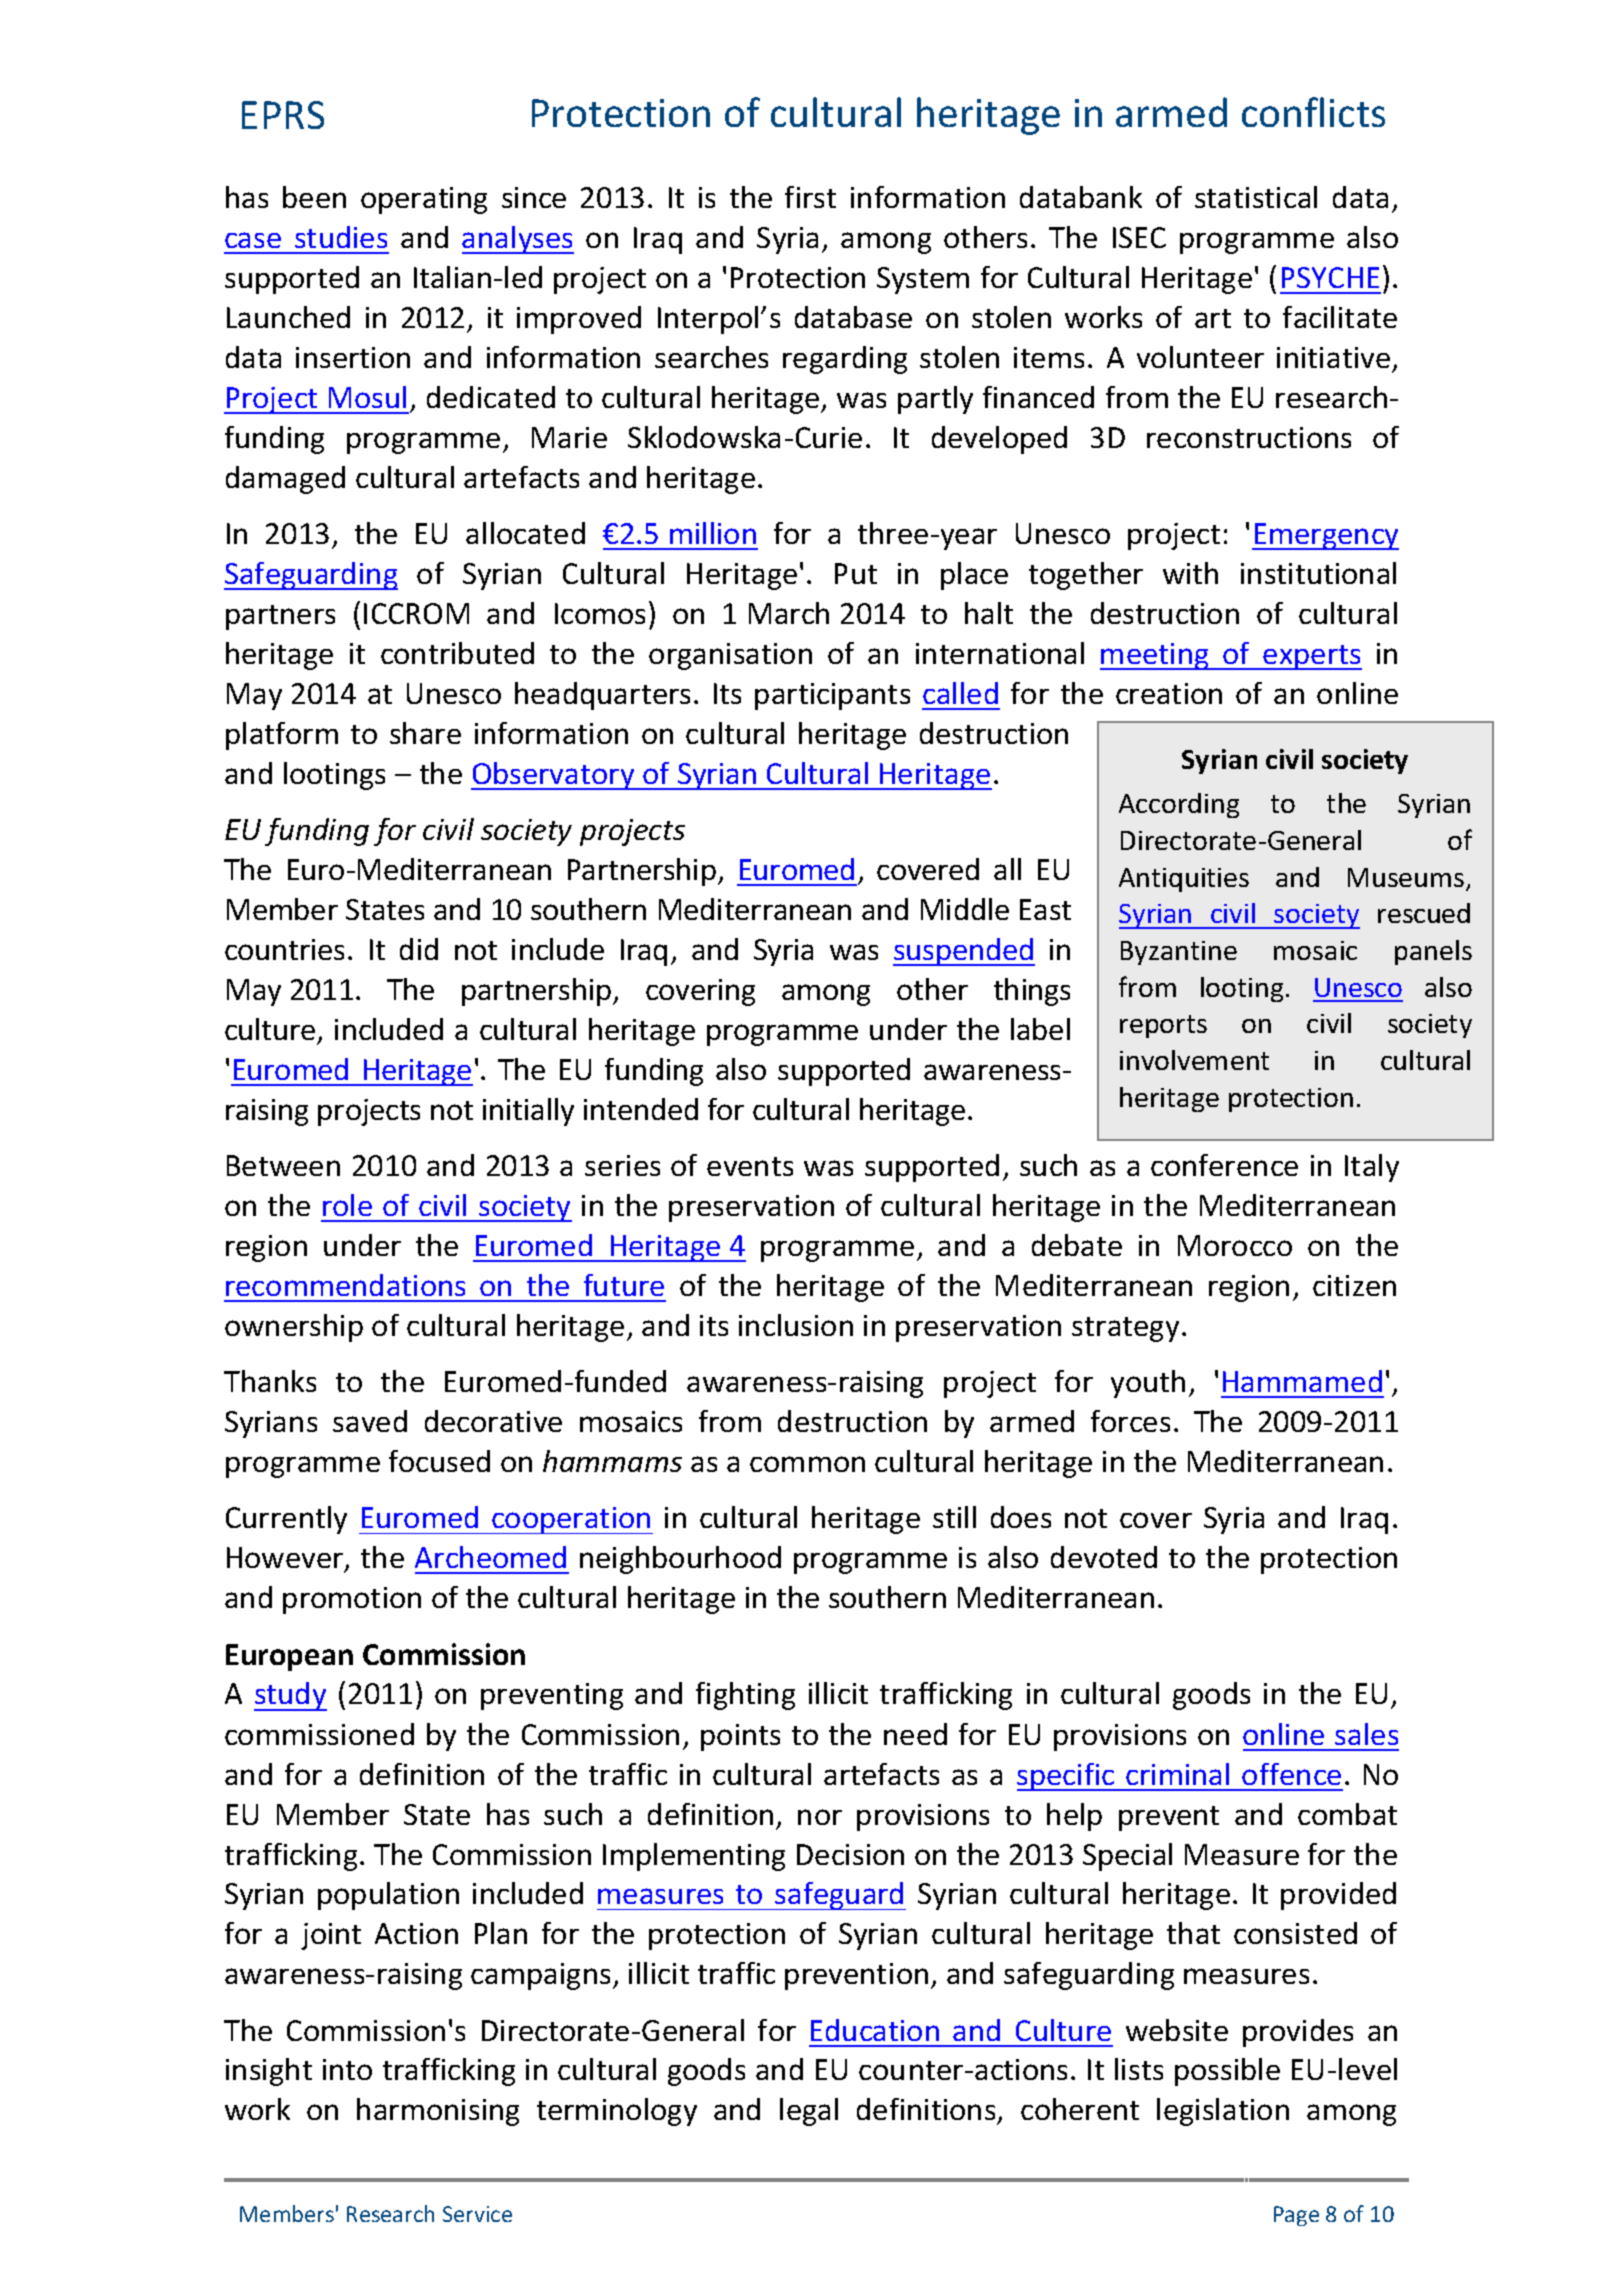 This screenshot has width=1624, height=2296. I want to click on role, so click(347, 1205).
